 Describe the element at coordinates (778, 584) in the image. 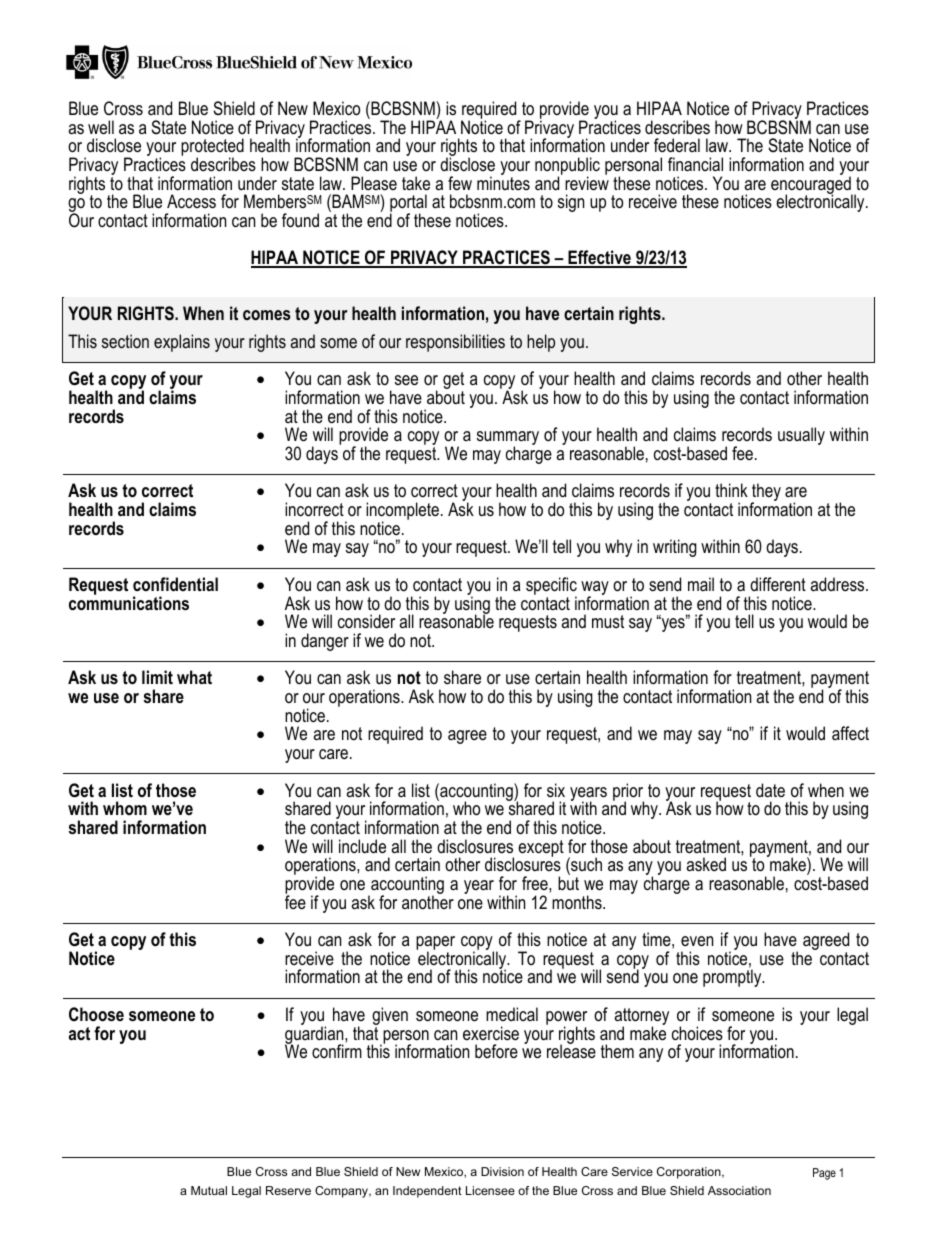

I see `different` at that location.
